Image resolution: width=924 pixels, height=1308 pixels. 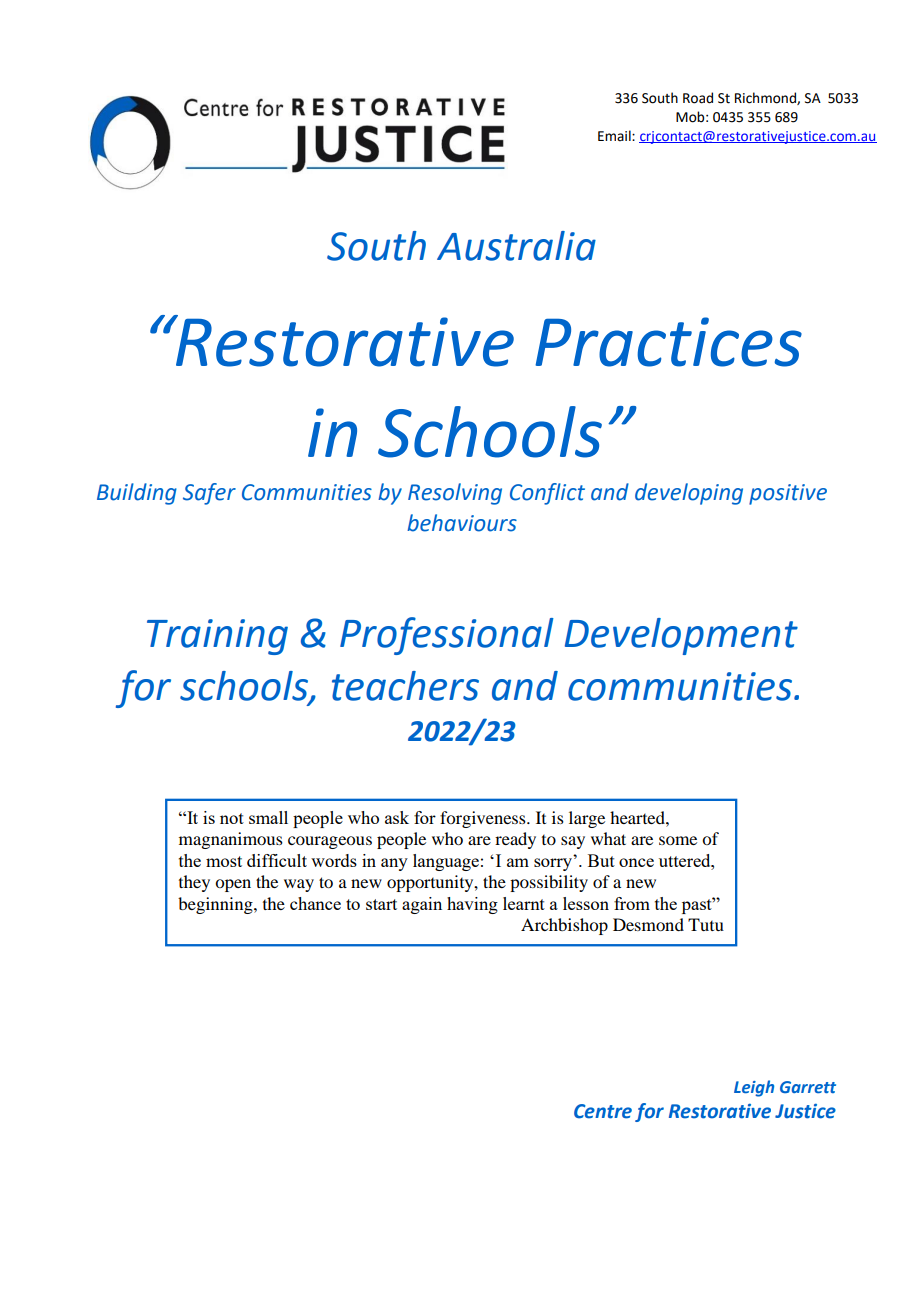 What do you see at coordinates (698, 98) in the screenshot?
I see `Road` at bounding box center [698, 98].
